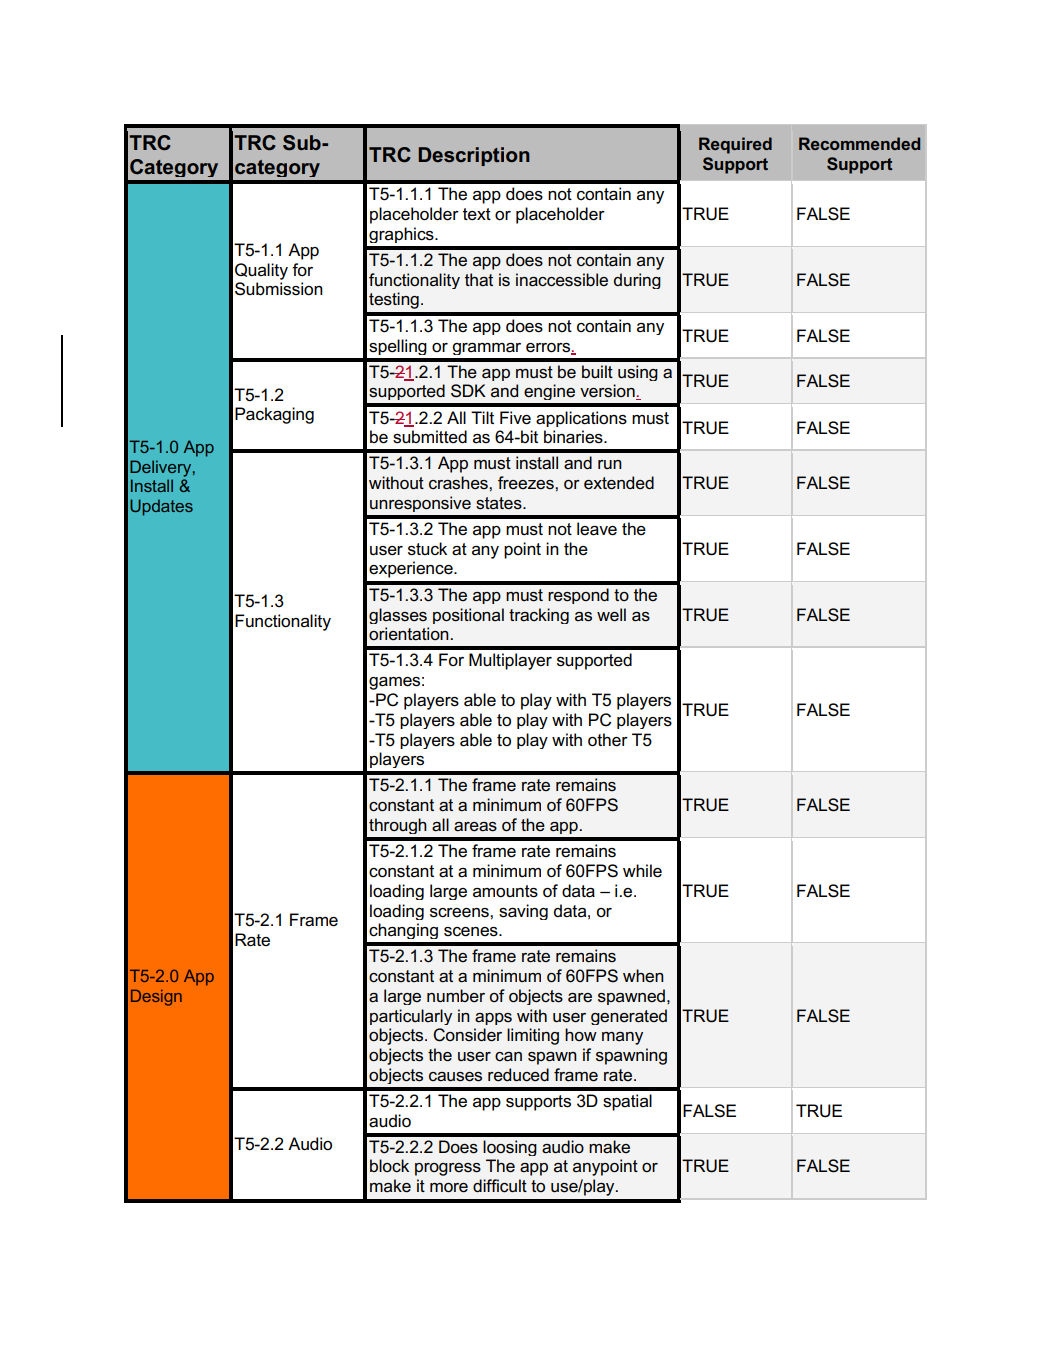 This screenshot has width=1051, height=1360. What do you see at coordinates (274, 415) in the screenshot?
I see `Packaging` at bounding box center [274, 415].
